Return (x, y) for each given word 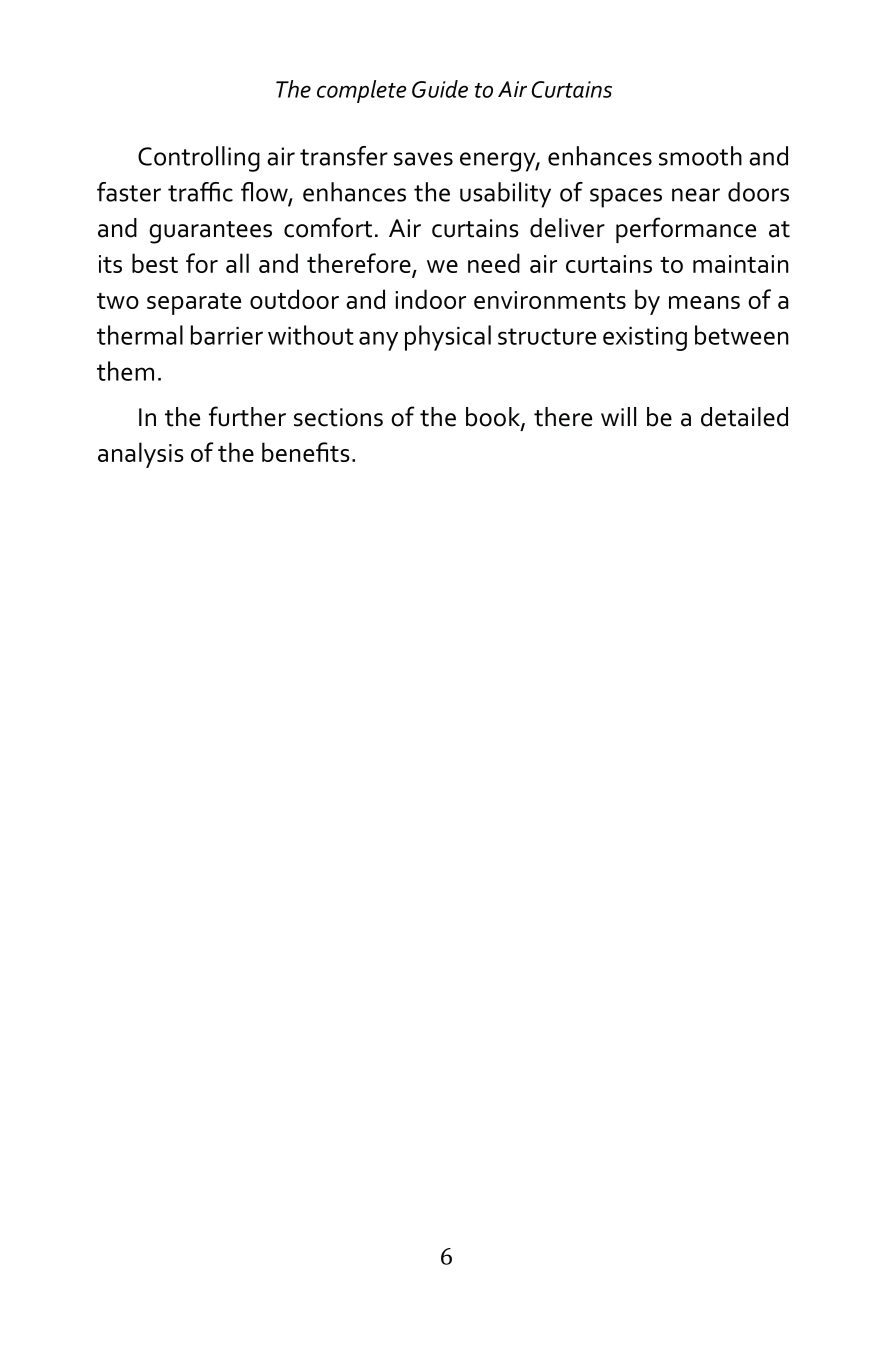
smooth (700, 156)
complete (362, 91)
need (494, 263)
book (494, 418)
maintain (741, 264)
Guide (440, 89)
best (155, 263)
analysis (141, 455)
